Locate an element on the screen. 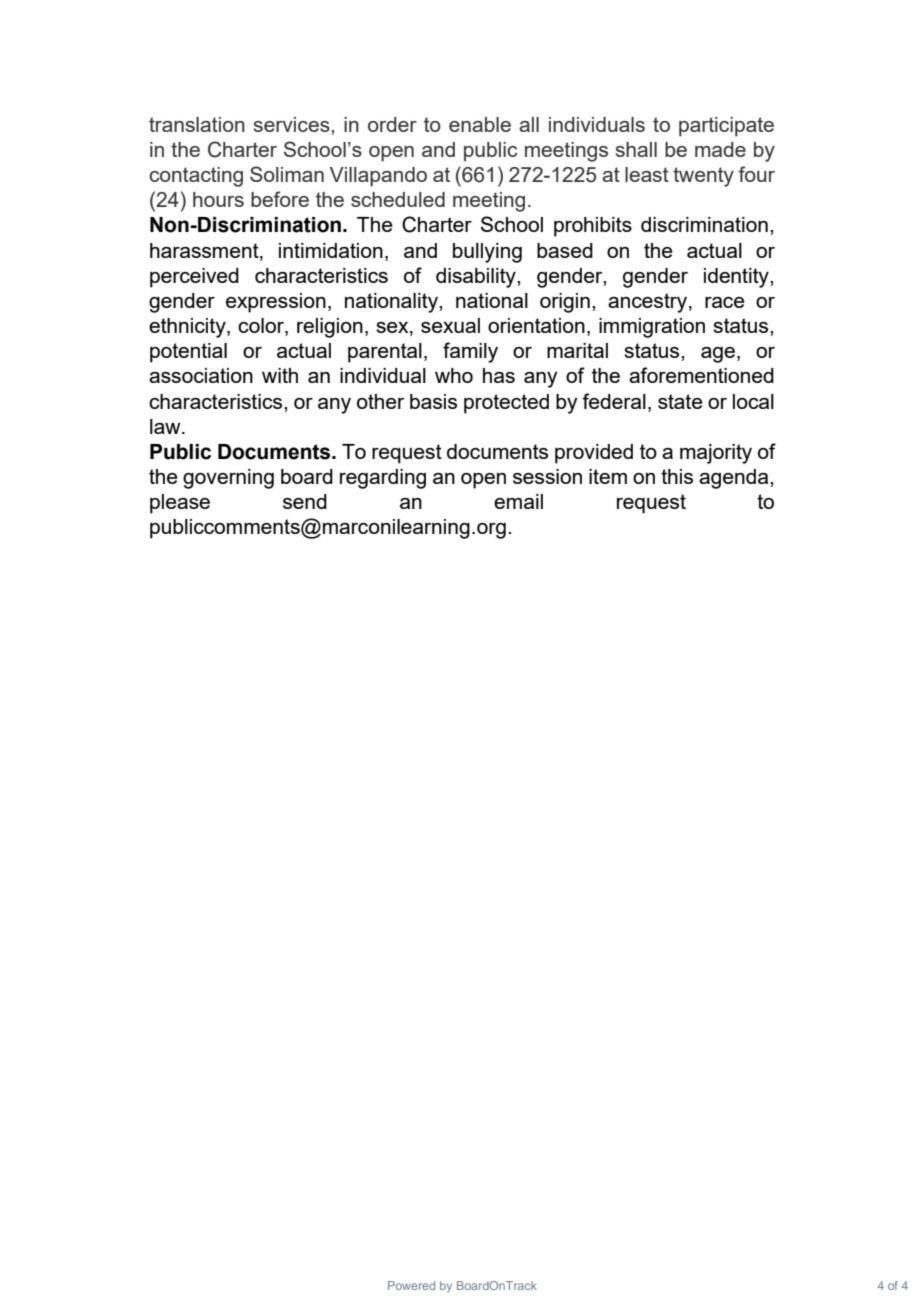  Powered is located at coordinates (411, 1285).
